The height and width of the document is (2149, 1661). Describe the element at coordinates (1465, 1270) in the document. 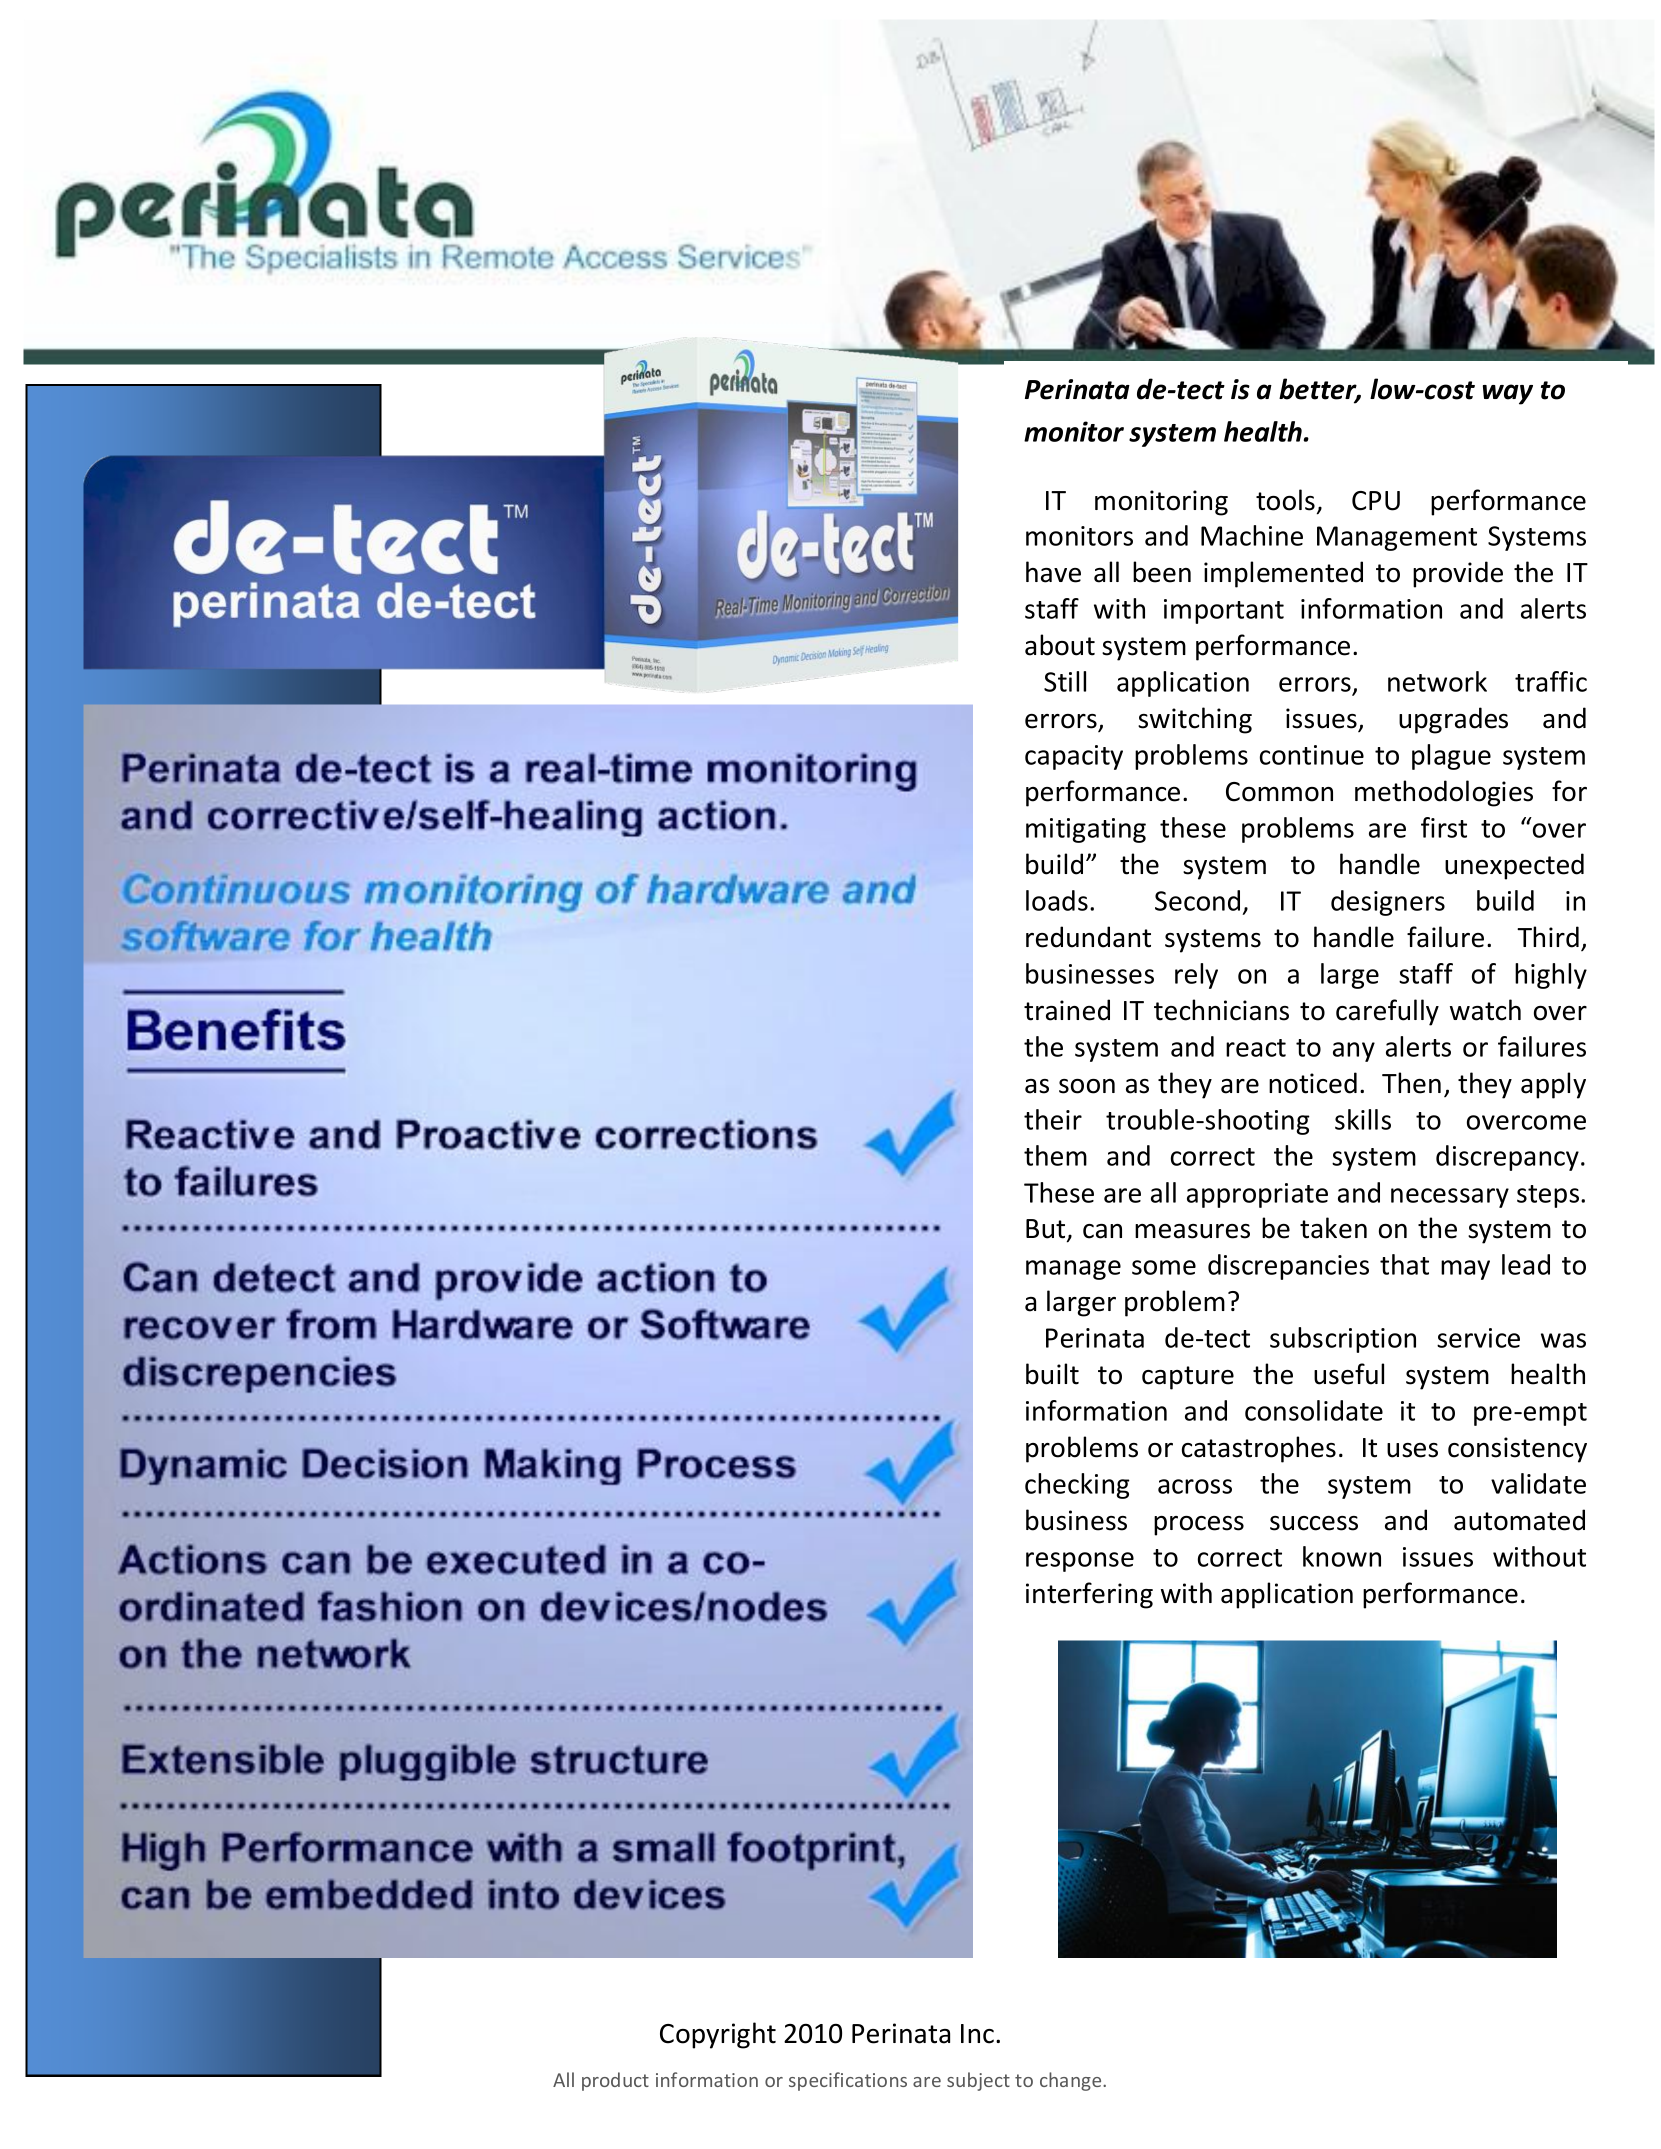

I see `may` at that location.
